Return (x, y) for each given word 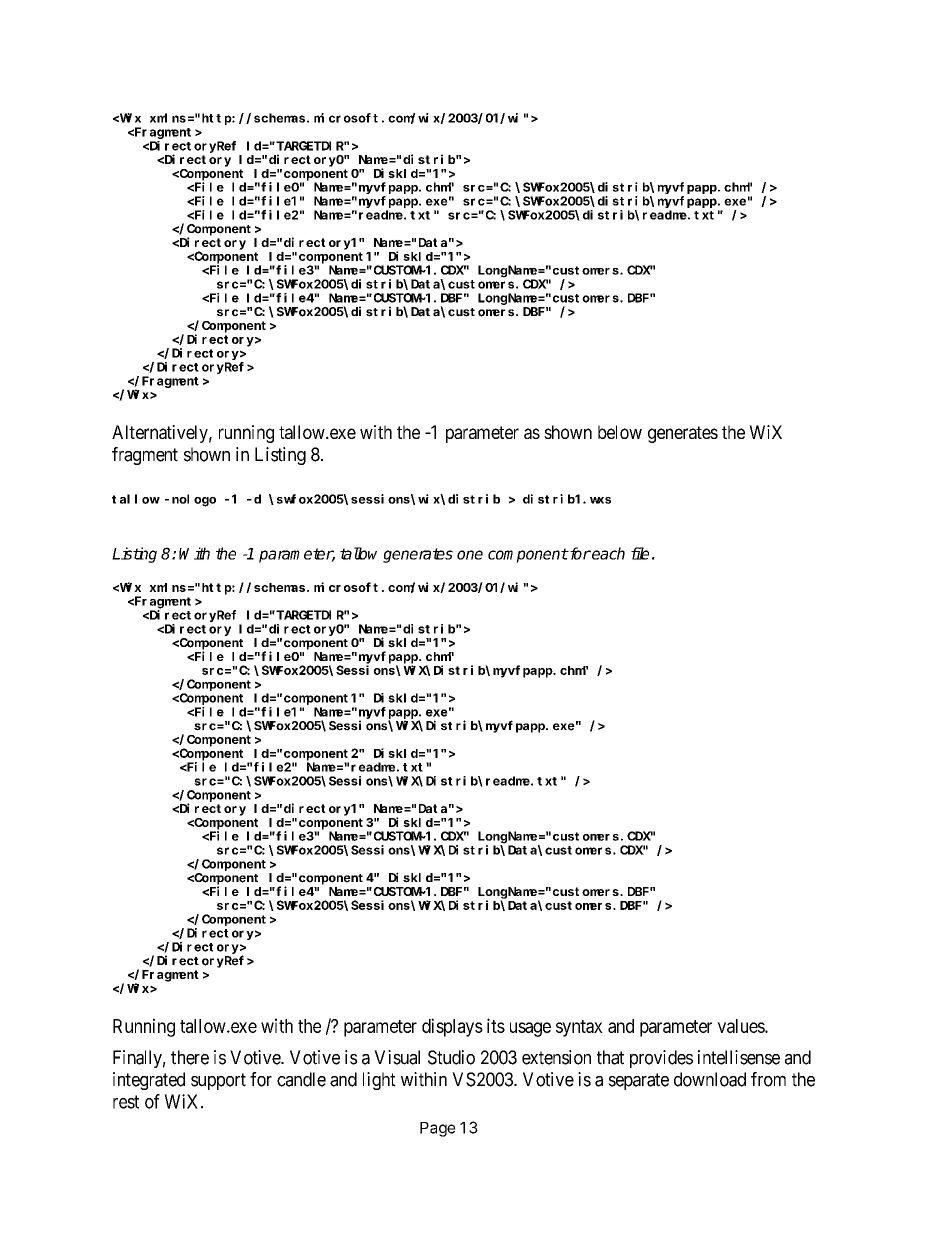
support (218, 1081)
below (620, 432)
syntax (579, 1028)
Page (438, 1129)
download (710, 1079)
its (496, 1025)
